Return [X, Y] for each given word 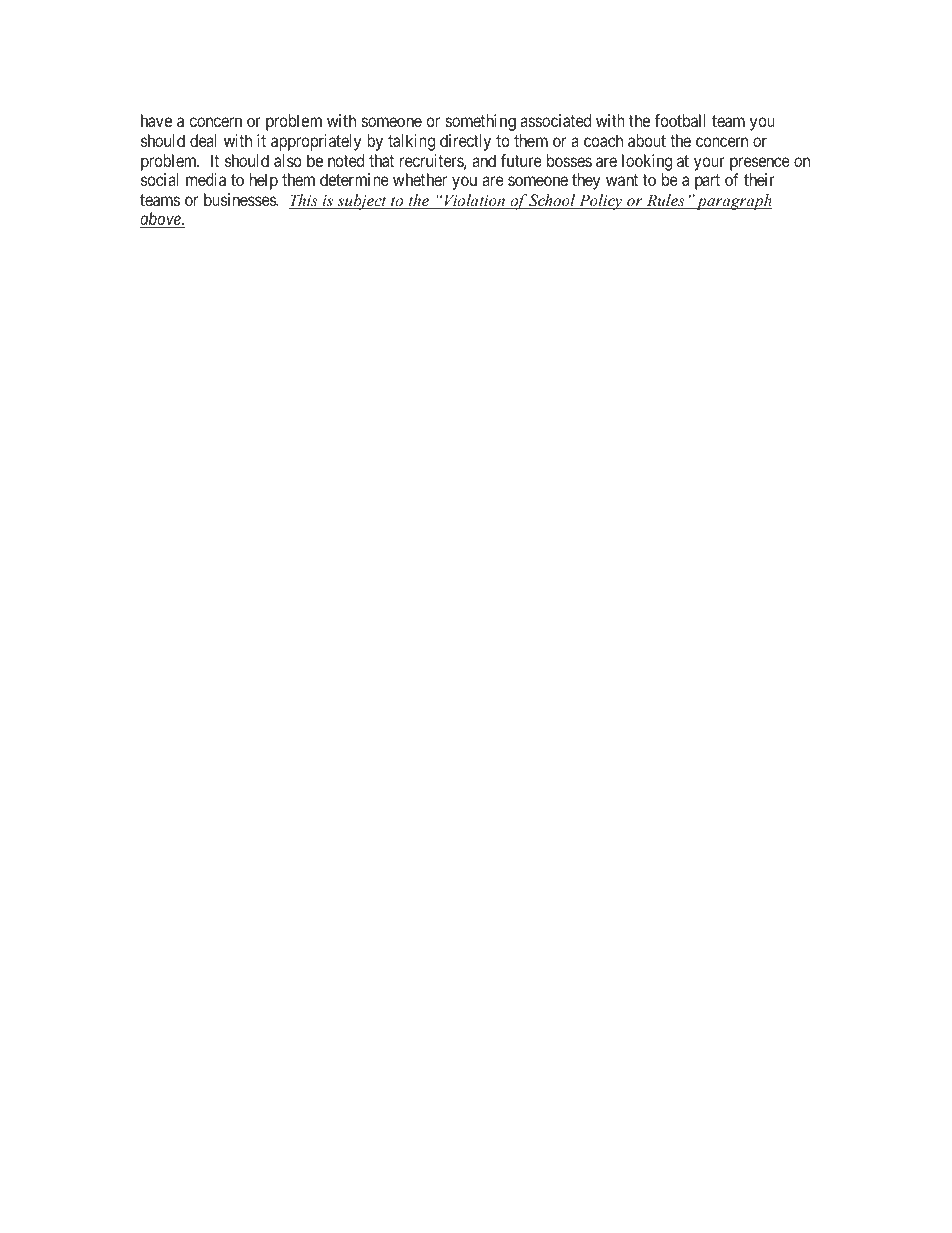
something [481, 122]
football [680, 120]
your [709, 164]
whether [420, 179]
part [707, 182]
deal [203, 140]
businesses [241, 199]
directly [465, 142]
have [156, 120]
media [206, 179]
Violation [474, 201]
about [647, 140]
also [288, 160]
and [484, 160]
